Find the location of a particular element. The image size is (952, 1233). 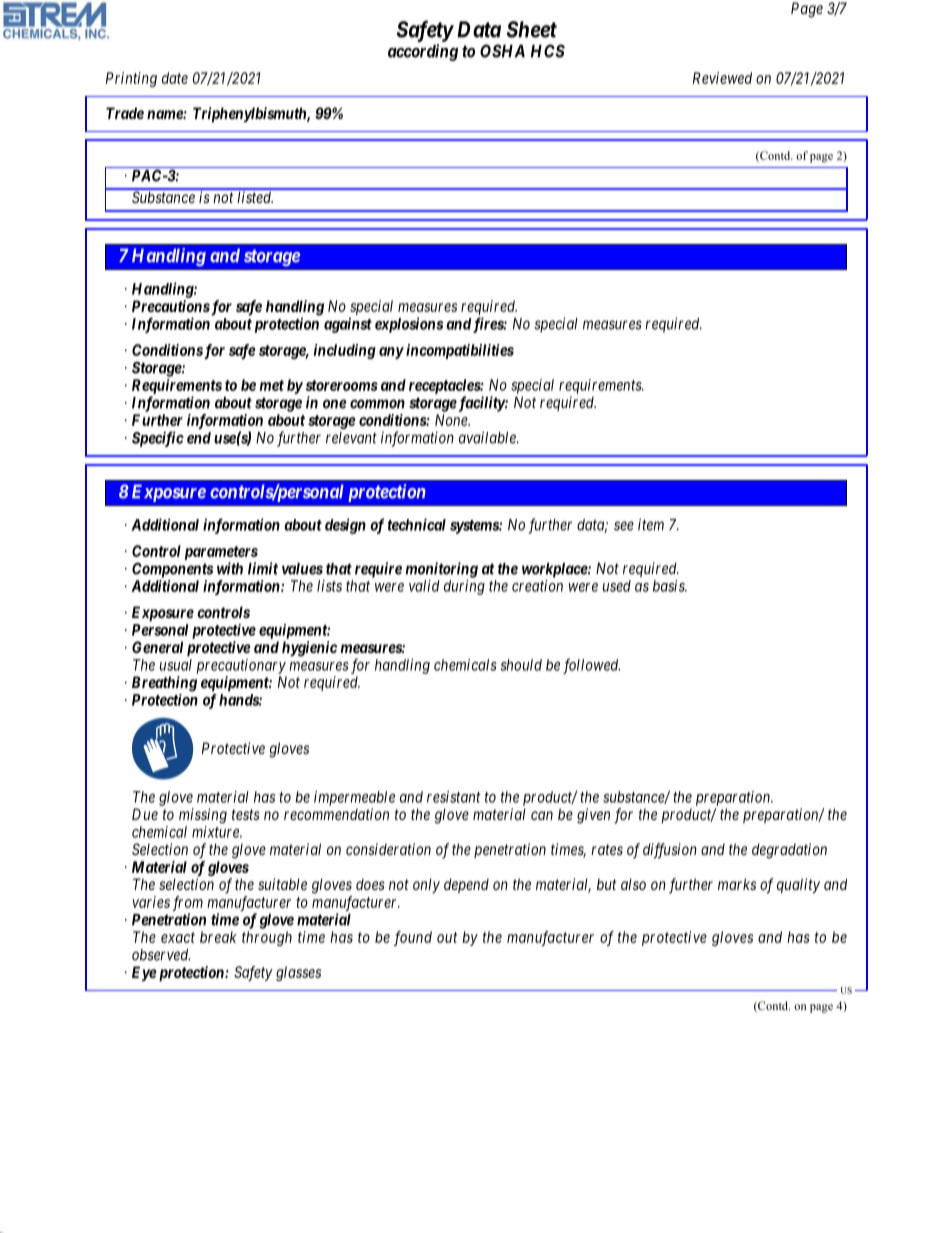

technical is located at coordinates (417, 524).
